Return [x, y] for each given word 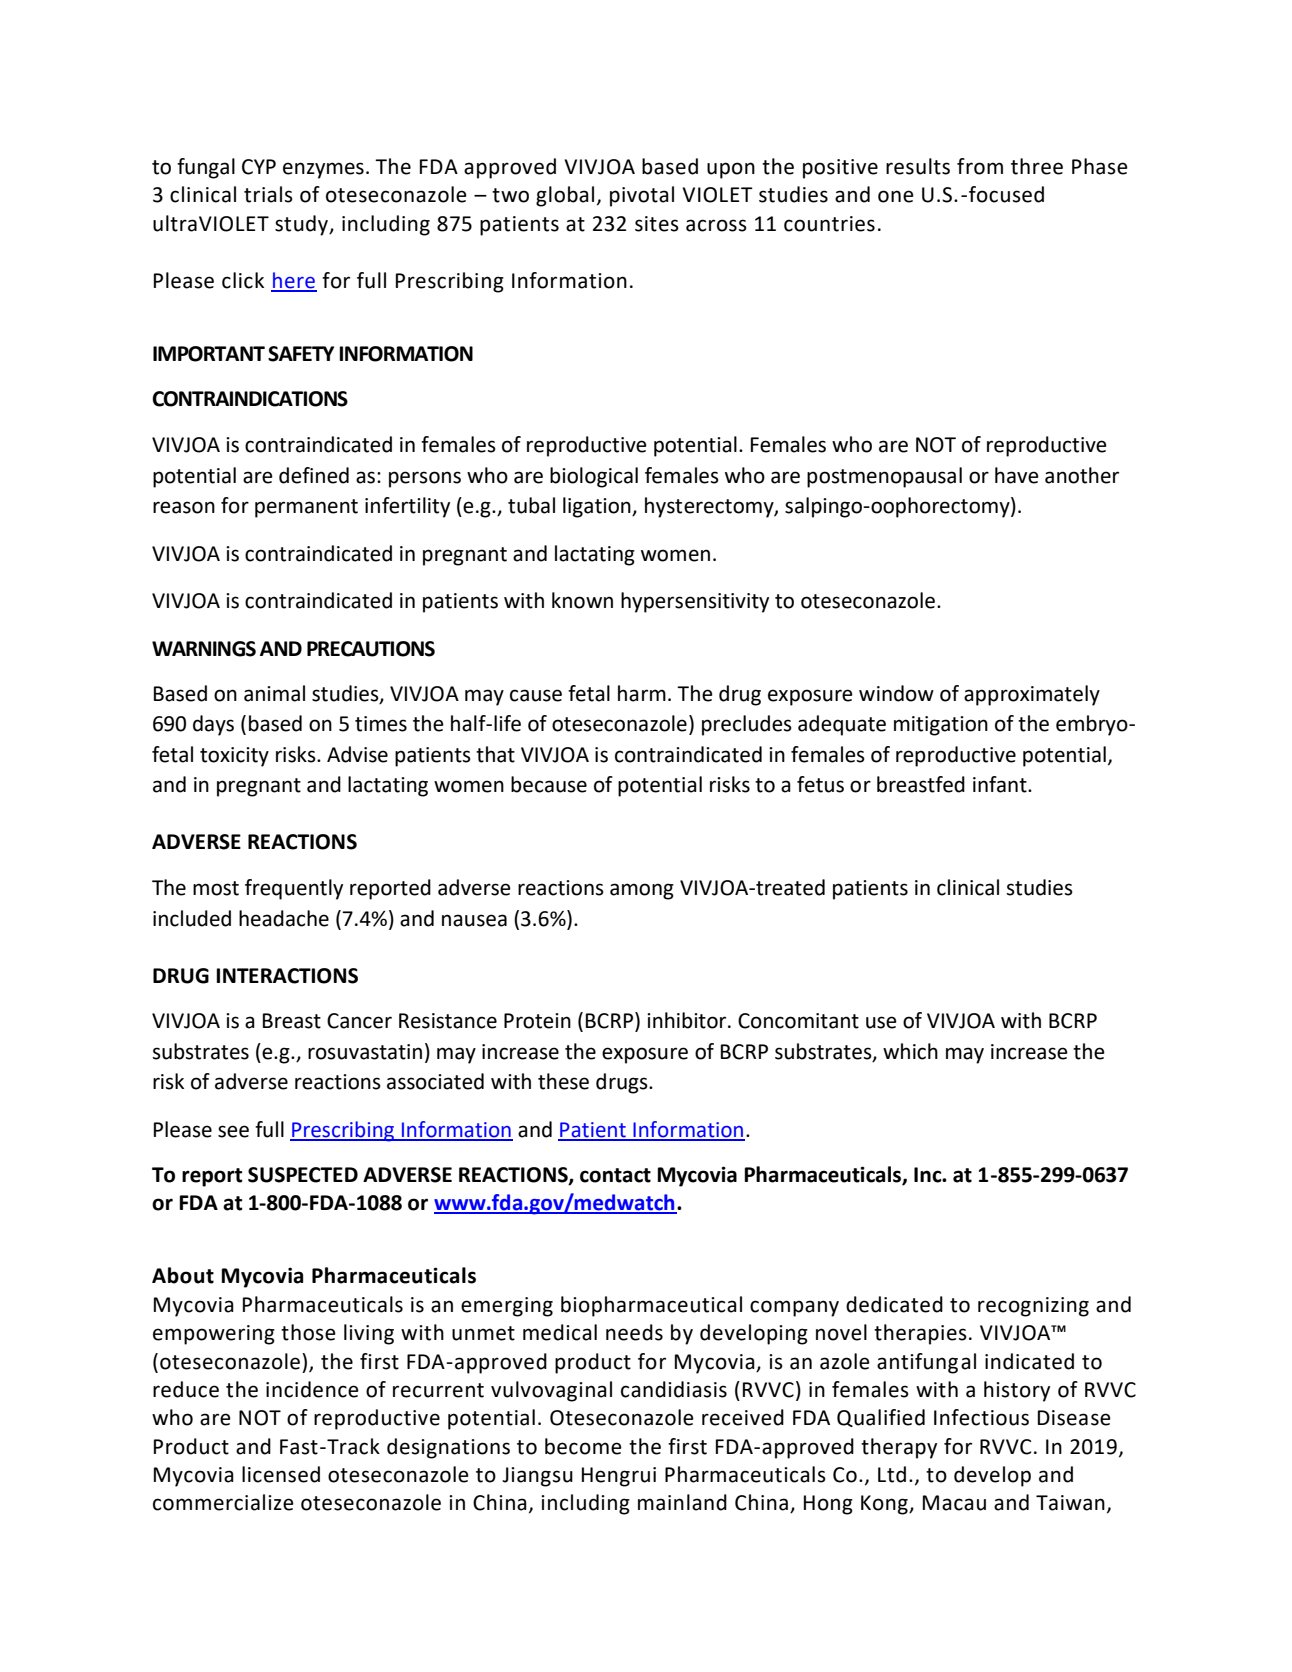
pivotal [642, 196]
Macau [954, 1503]
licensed [281, 1474]
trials [268, 194]
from [980, 166]
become [583, 1446]
